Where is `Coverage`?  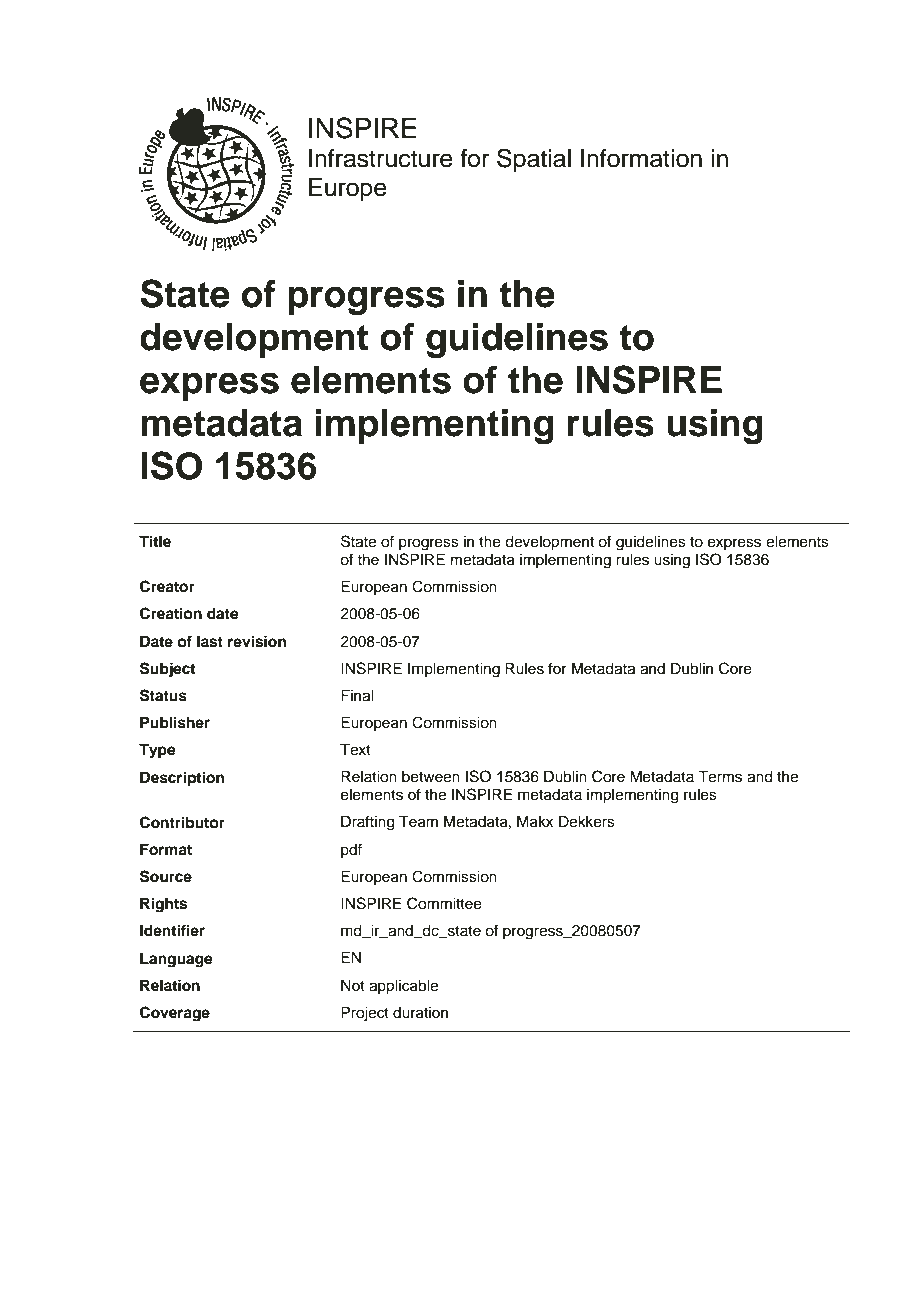
Coverage is located at coordinates (175, 1014).
